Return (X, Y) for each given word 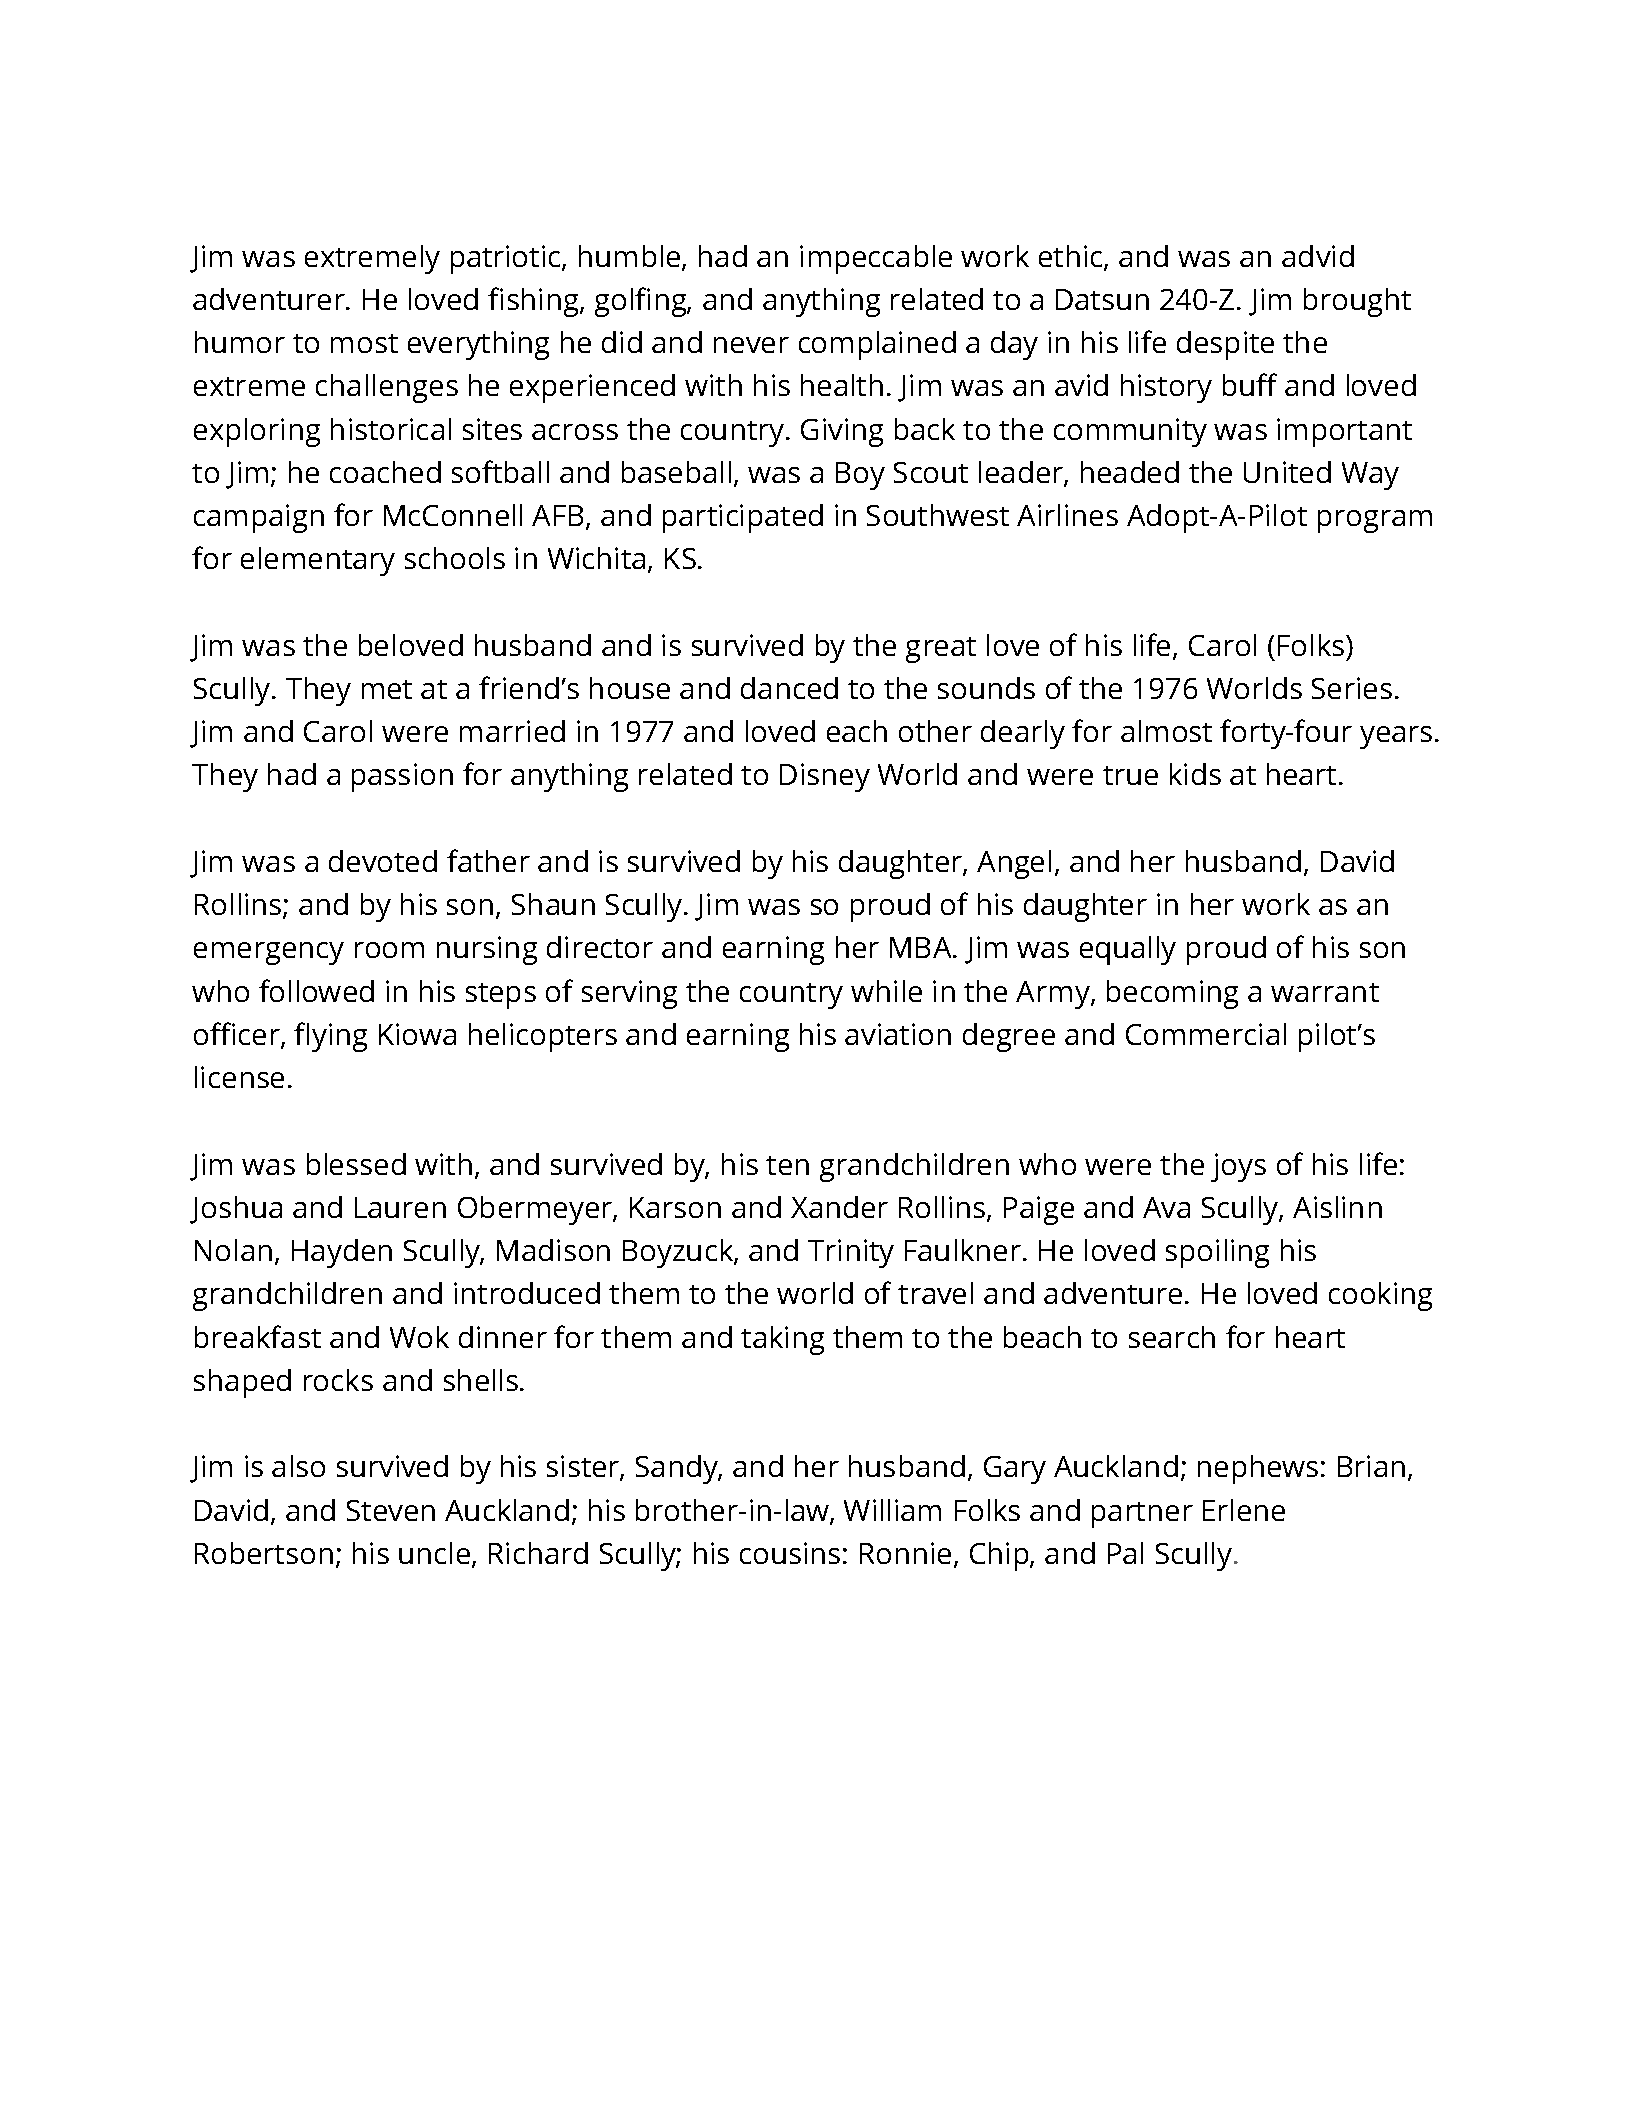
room (389, 950)
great (941, 650)
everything (478, 345)
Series (1352, 688)
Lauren (400, 1207)
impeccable (876, 259)
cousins (790, 1553)
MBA (922, 947)
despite (1225, 345)
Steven (391, 1510)
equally (1128, 950)
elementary (318, 561)
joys (1238, 1167)
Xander (839, 1207)
